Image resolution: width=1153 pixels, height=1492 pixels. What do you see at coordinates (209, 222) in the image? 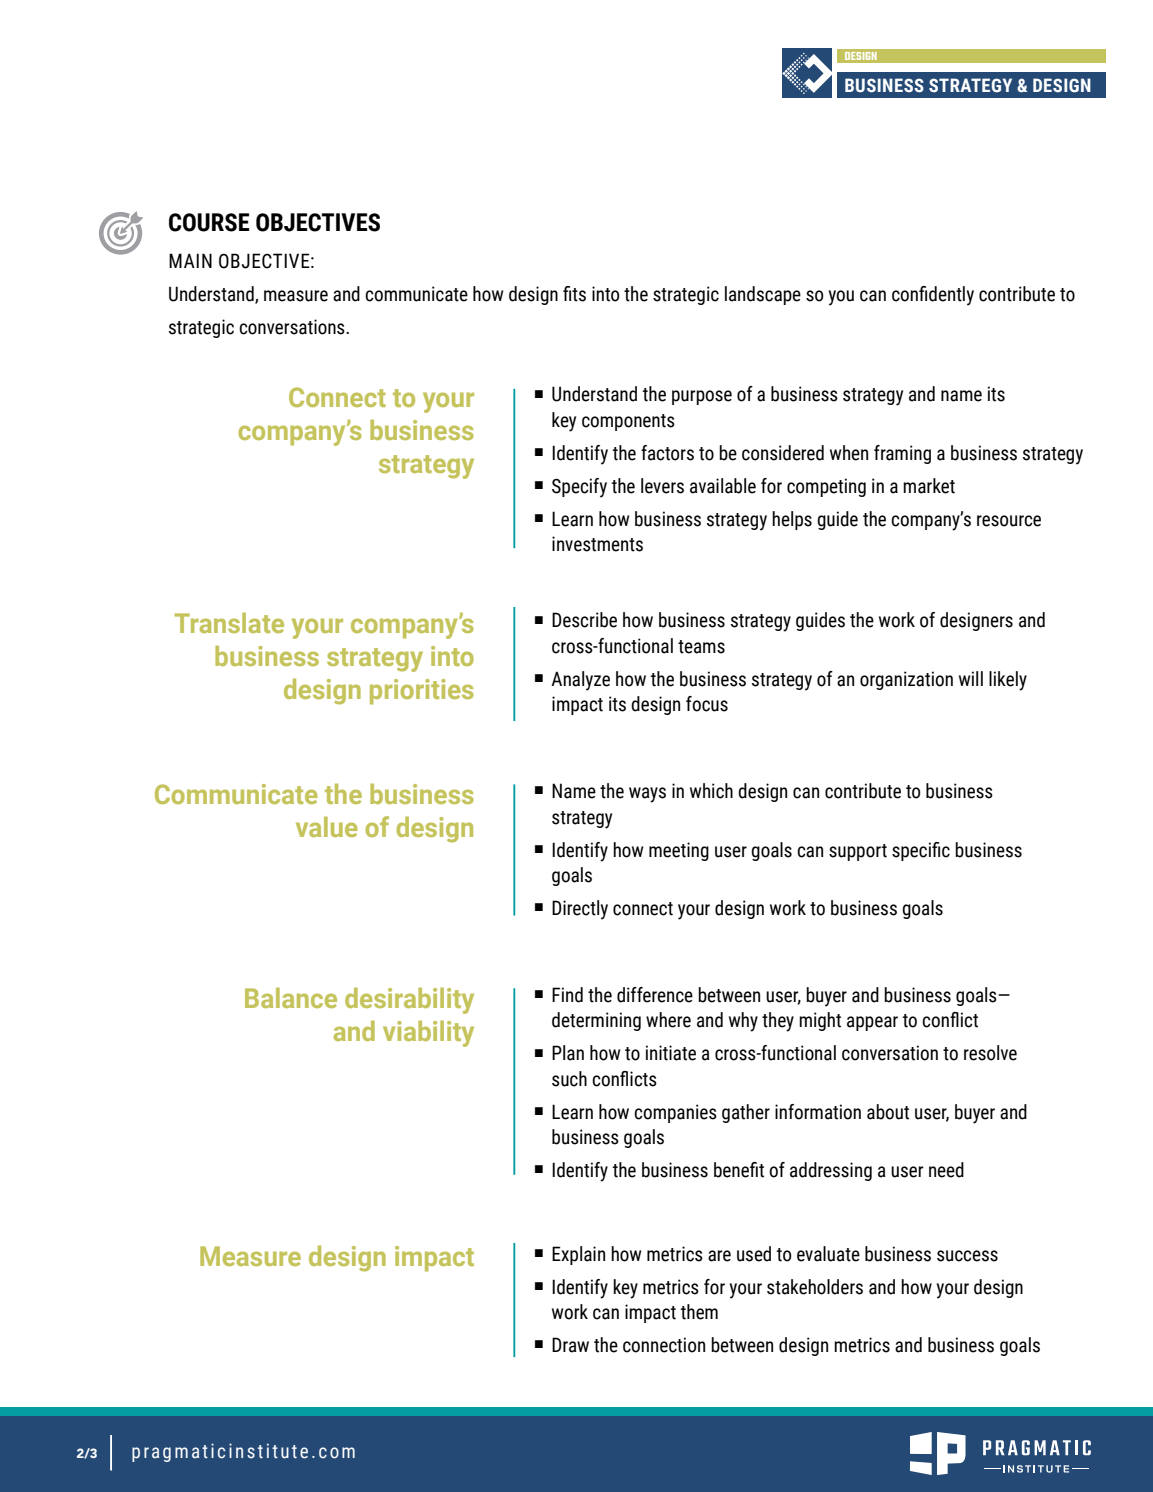
I see `COURSE` at bounding box center [209, 222].
